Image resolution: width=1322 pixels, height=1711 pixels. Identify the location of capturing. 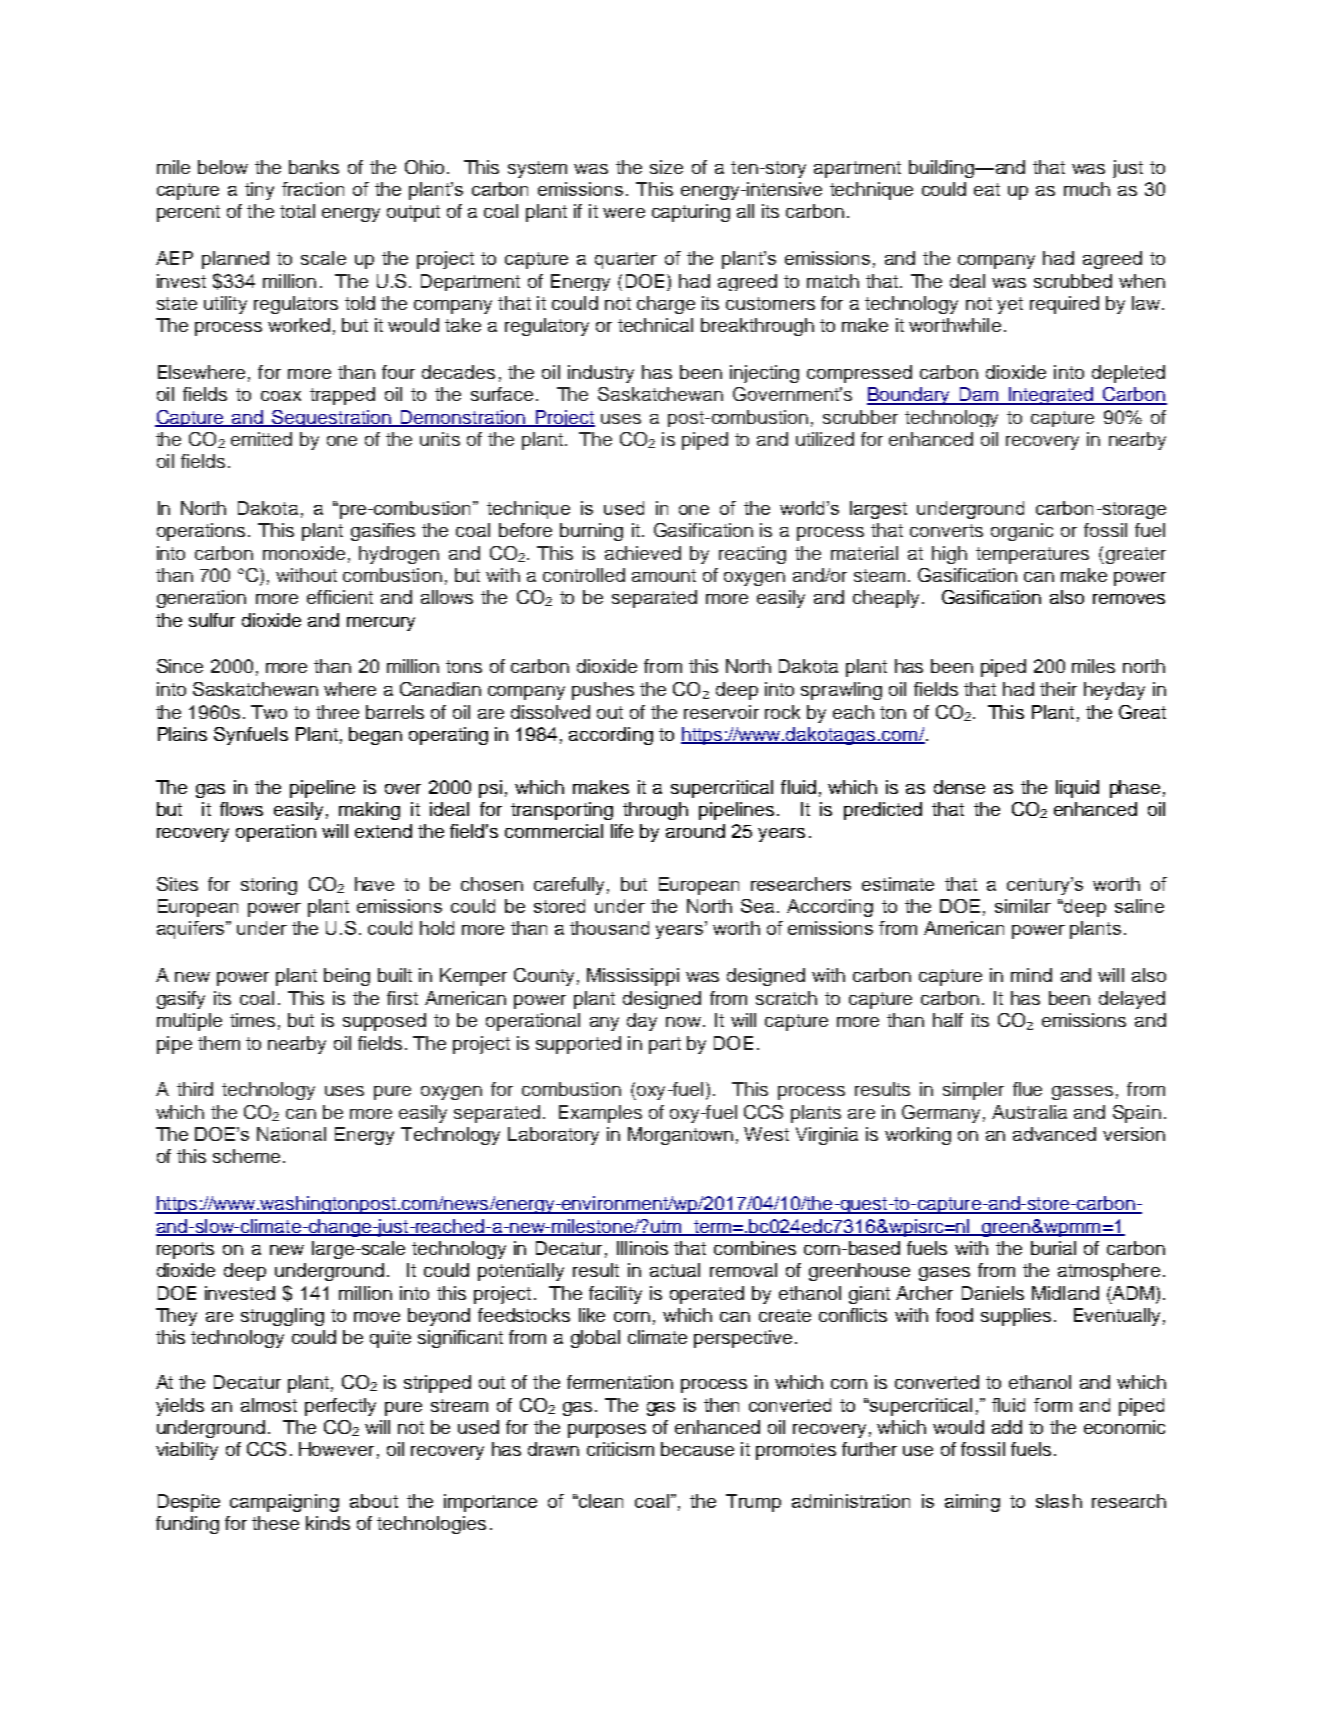
(691, 213).
